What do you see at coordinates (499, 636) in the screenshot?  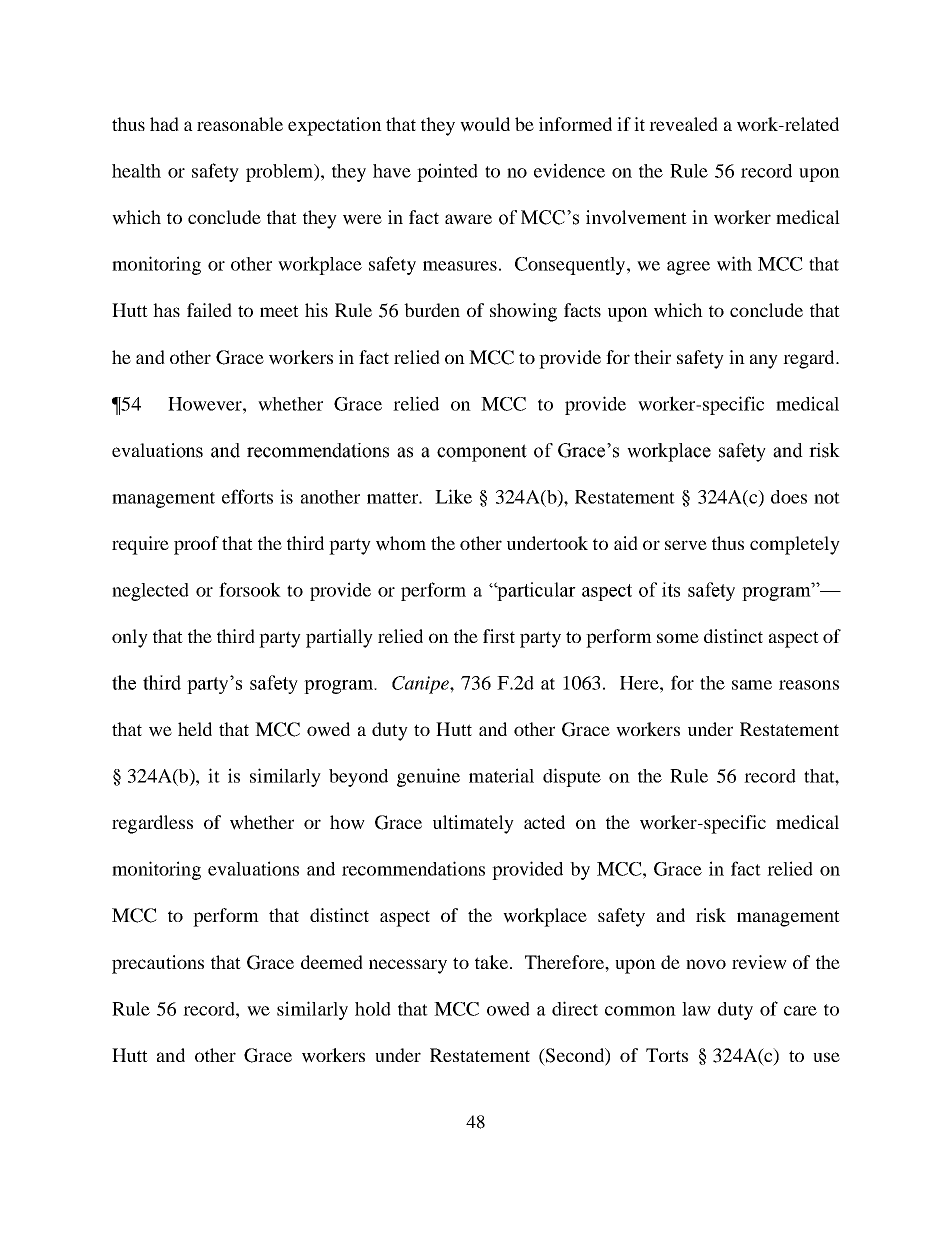 I see `first` at bounding box center [499, 636].
